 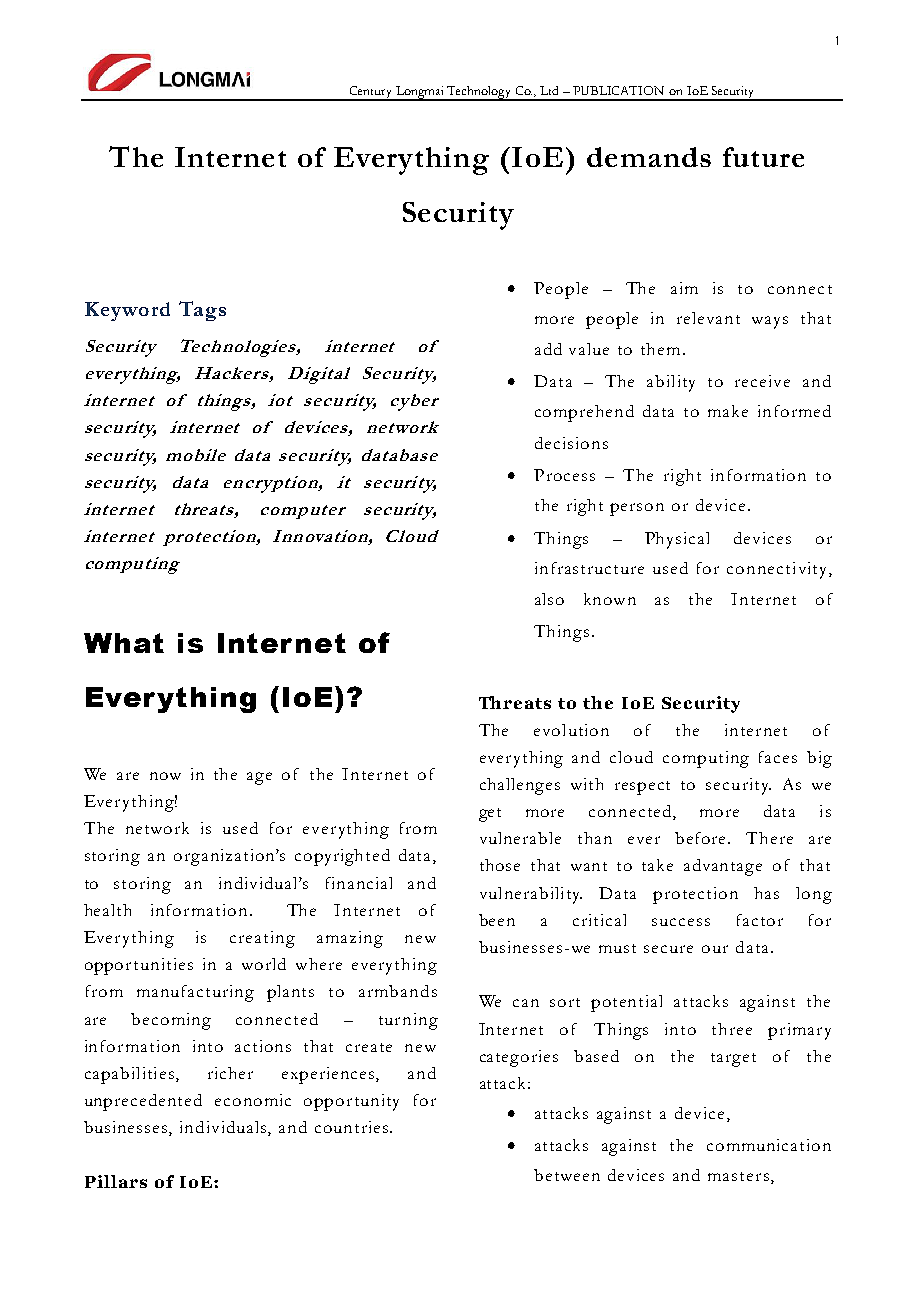 What do you see at coordinates (549, 599) in the screenshot?
I see `also` at bounding box center [549, 599].
